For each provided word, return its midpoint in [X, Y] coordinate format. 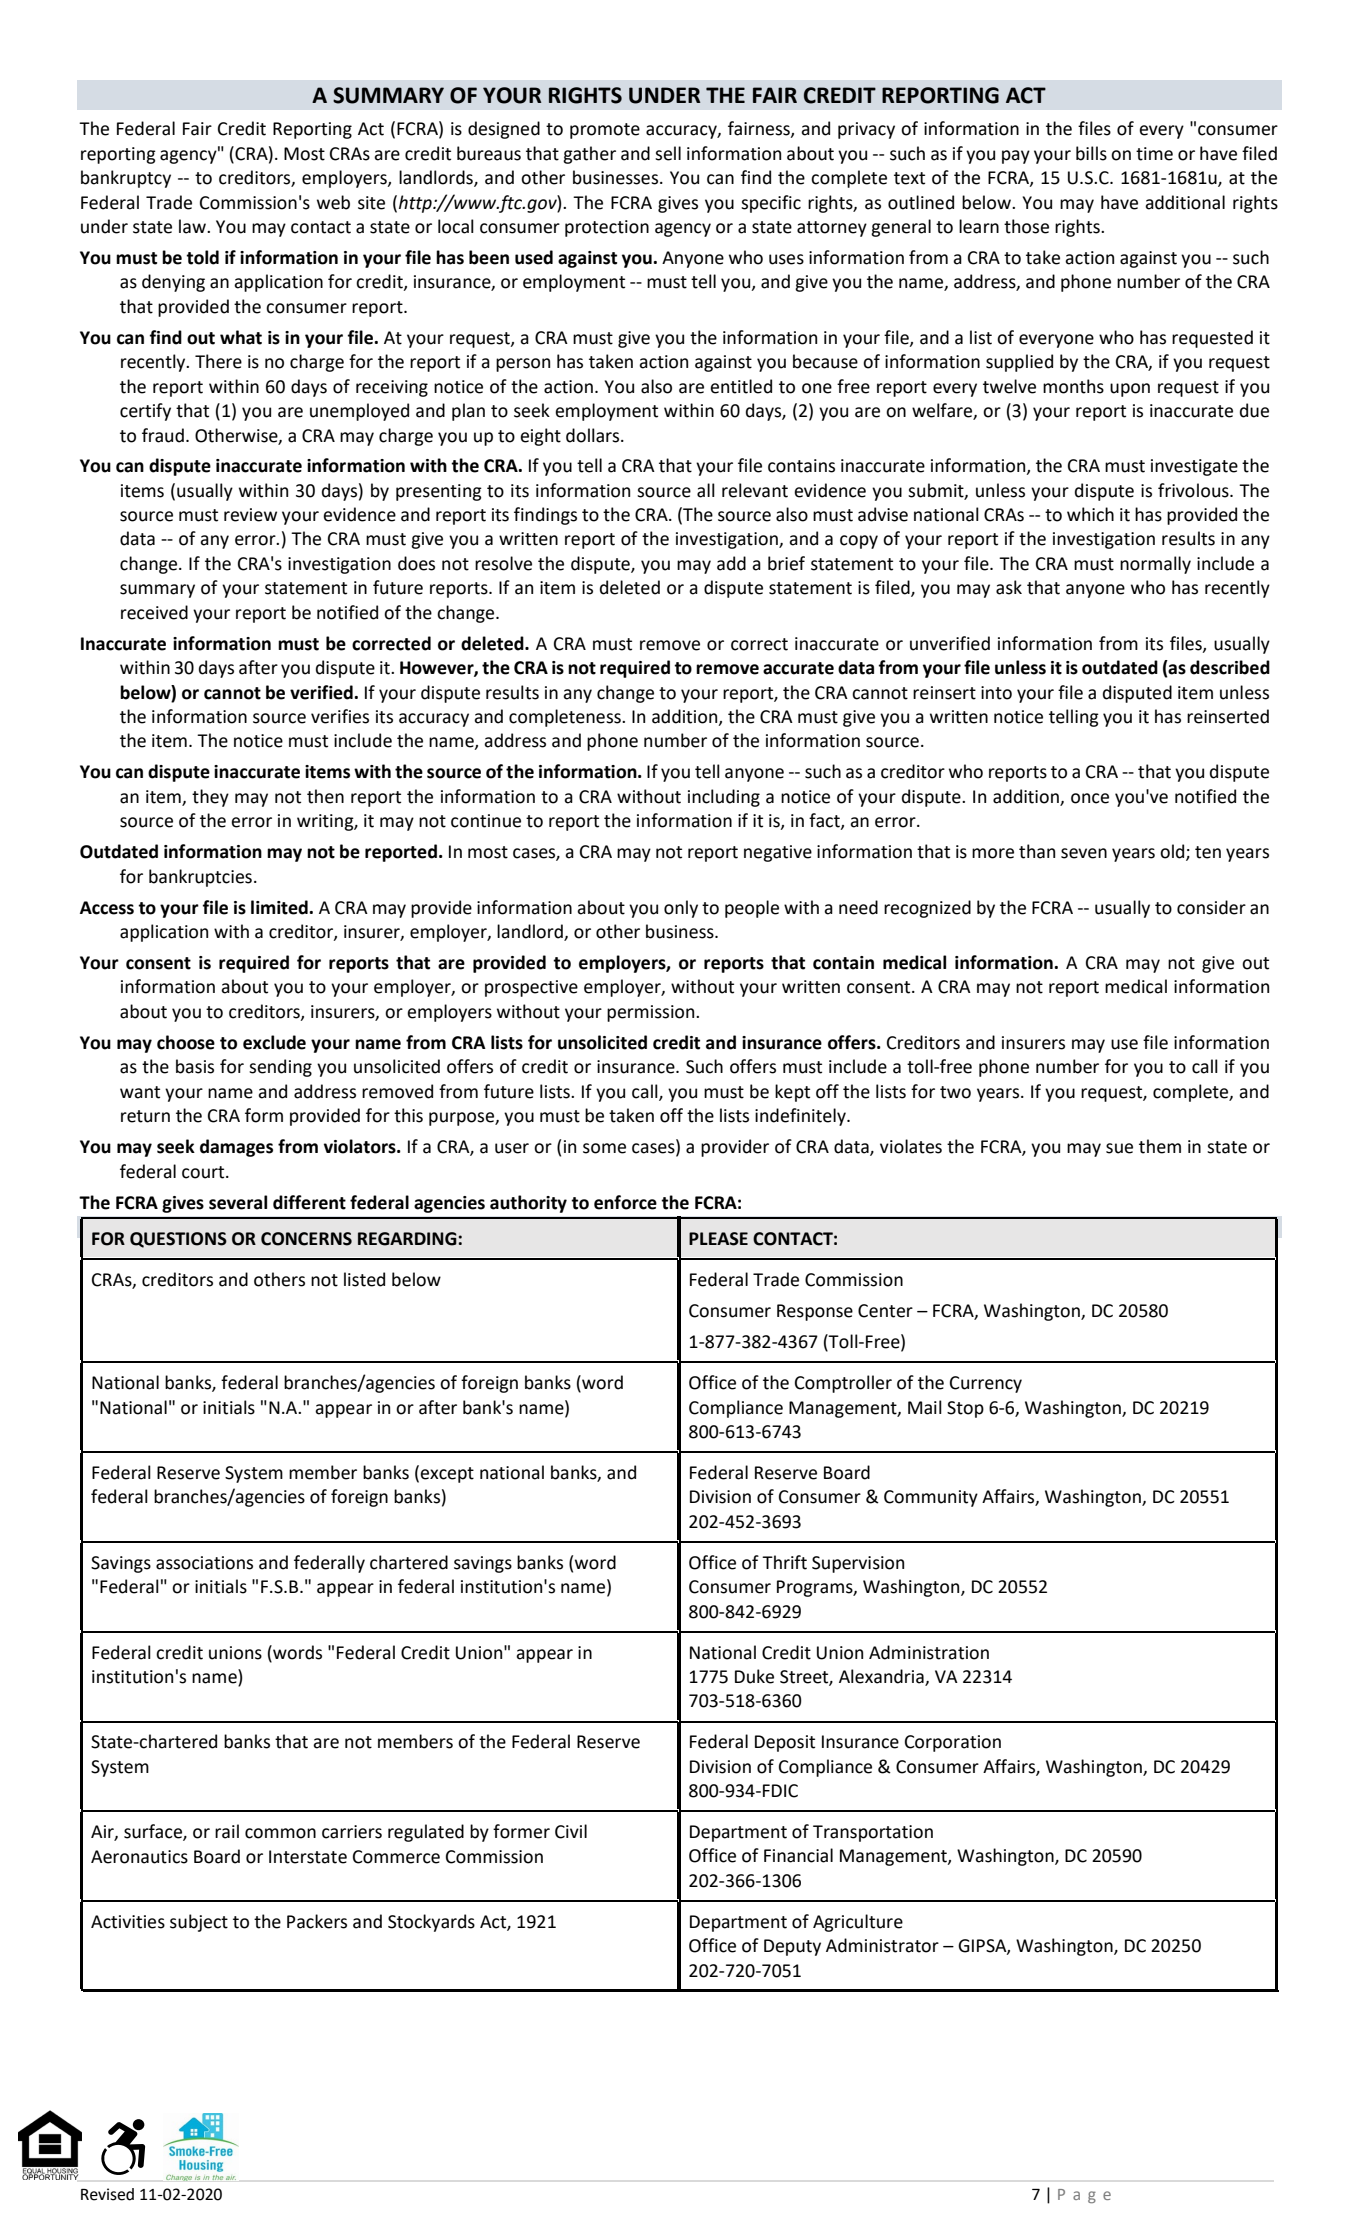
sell [668, 153]
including [724, 798]
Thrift [784, 1562]
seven [1084, 853]
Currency [986, 1384]
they [210, 798]
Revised [107, 2194]
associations [204, 1563]
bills [1091, 153]
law [193, 226]
